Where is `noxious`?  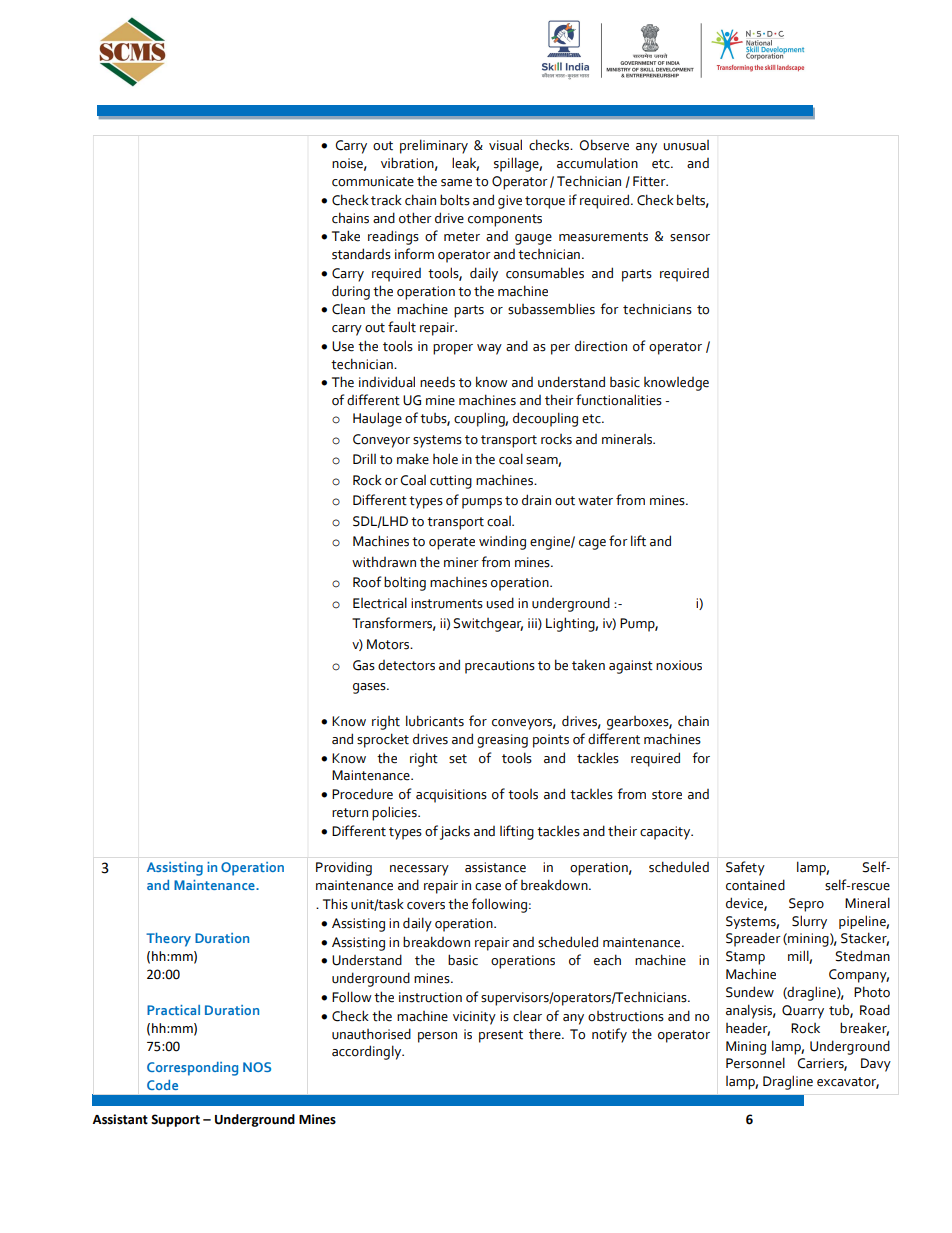
noxious is located at coordinates (679, 665).
